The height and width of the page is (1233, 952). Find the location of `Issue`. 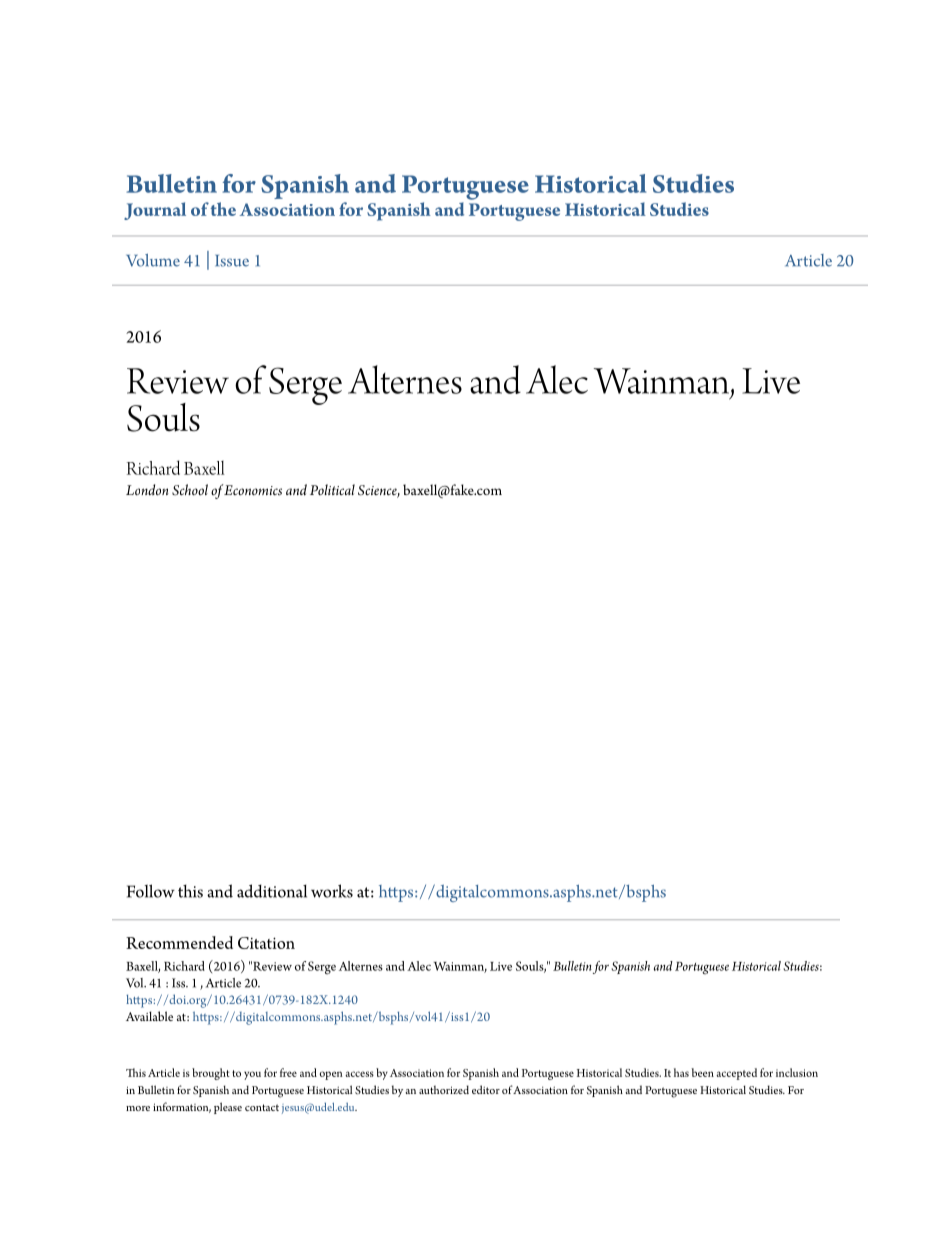

Issue is located at coordinates (232, 261).
